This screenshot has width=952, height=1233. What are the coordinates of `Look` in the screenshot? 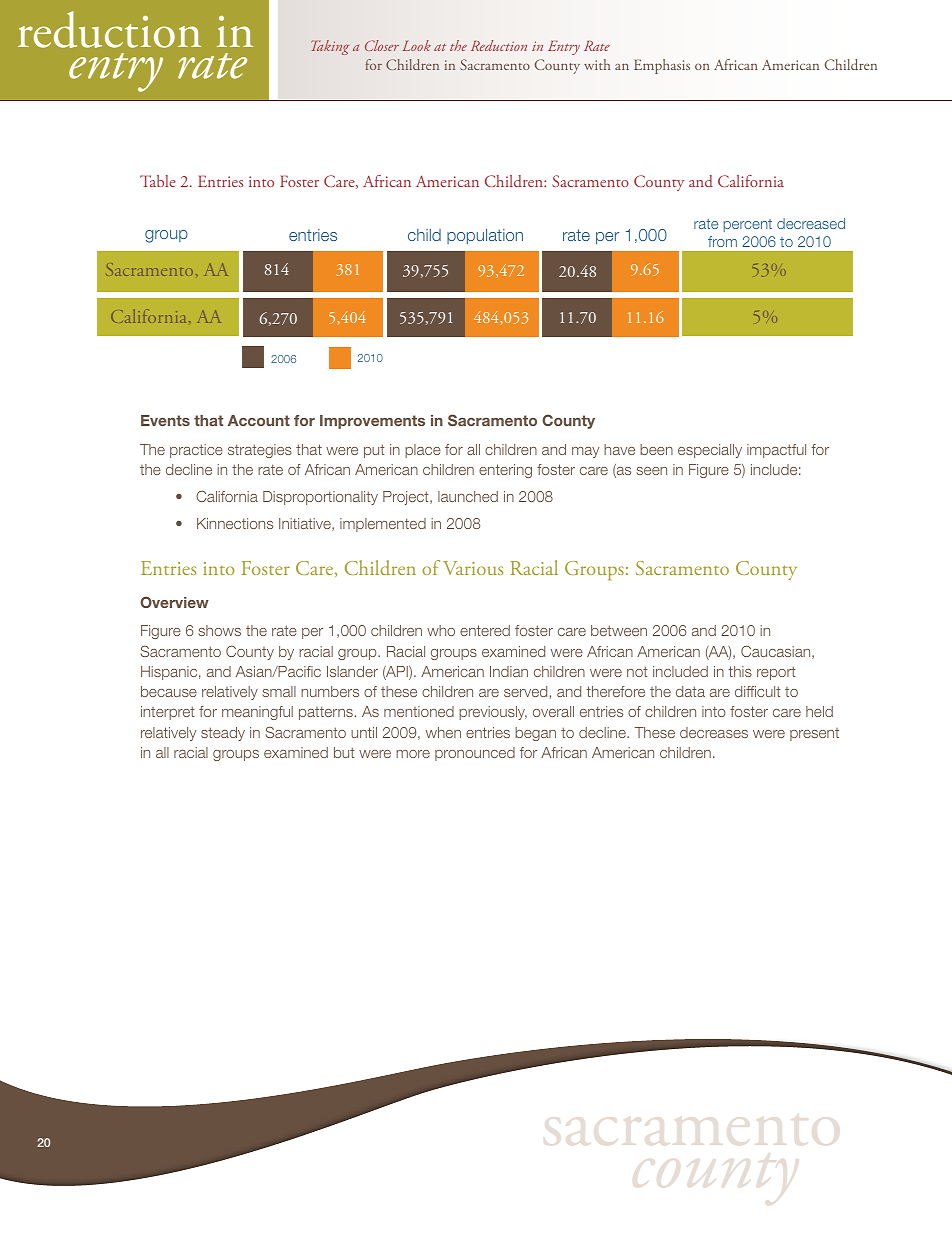 It's located at (417, 45).
